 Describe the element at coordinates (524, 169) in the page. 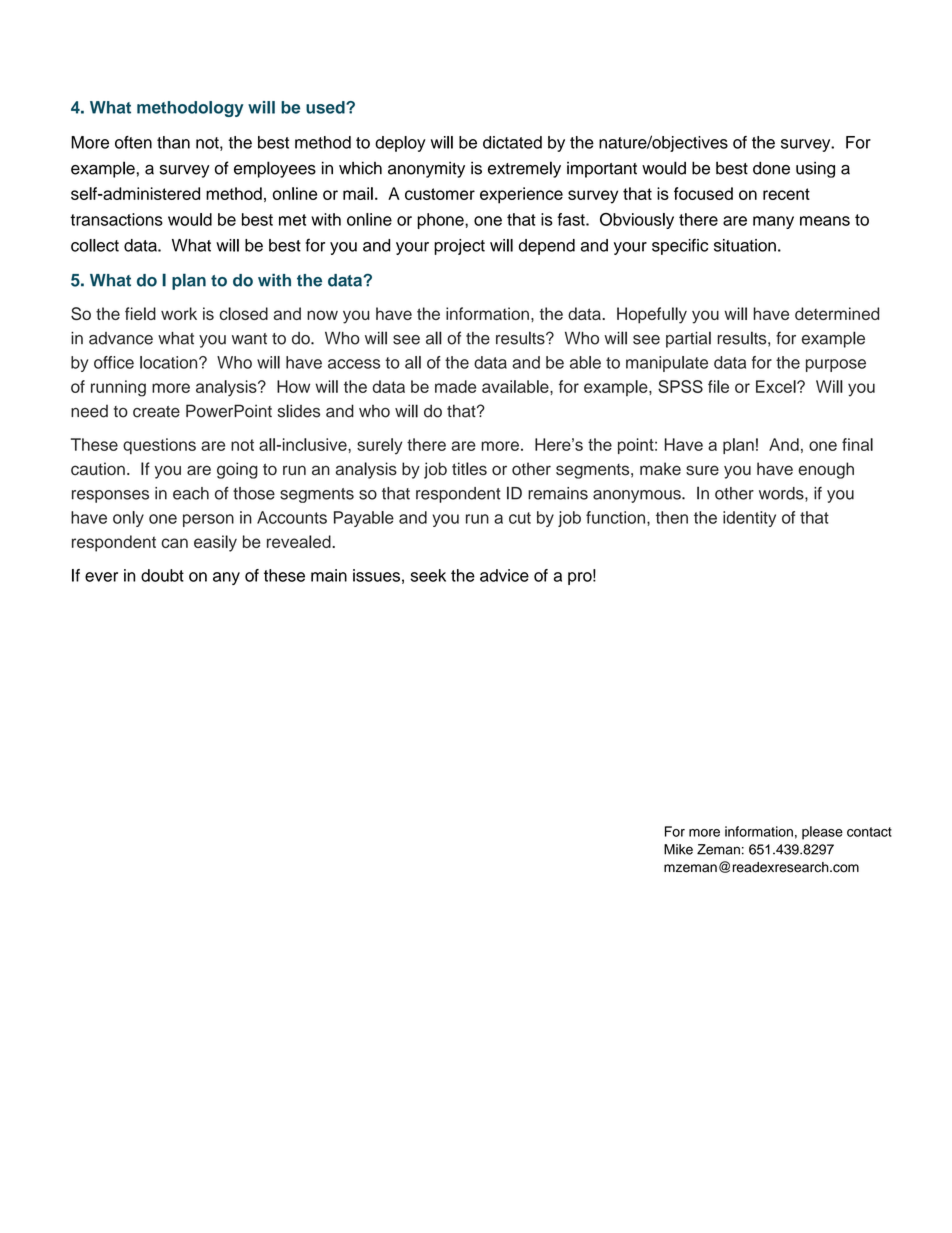

I see `extremely` at that location.
